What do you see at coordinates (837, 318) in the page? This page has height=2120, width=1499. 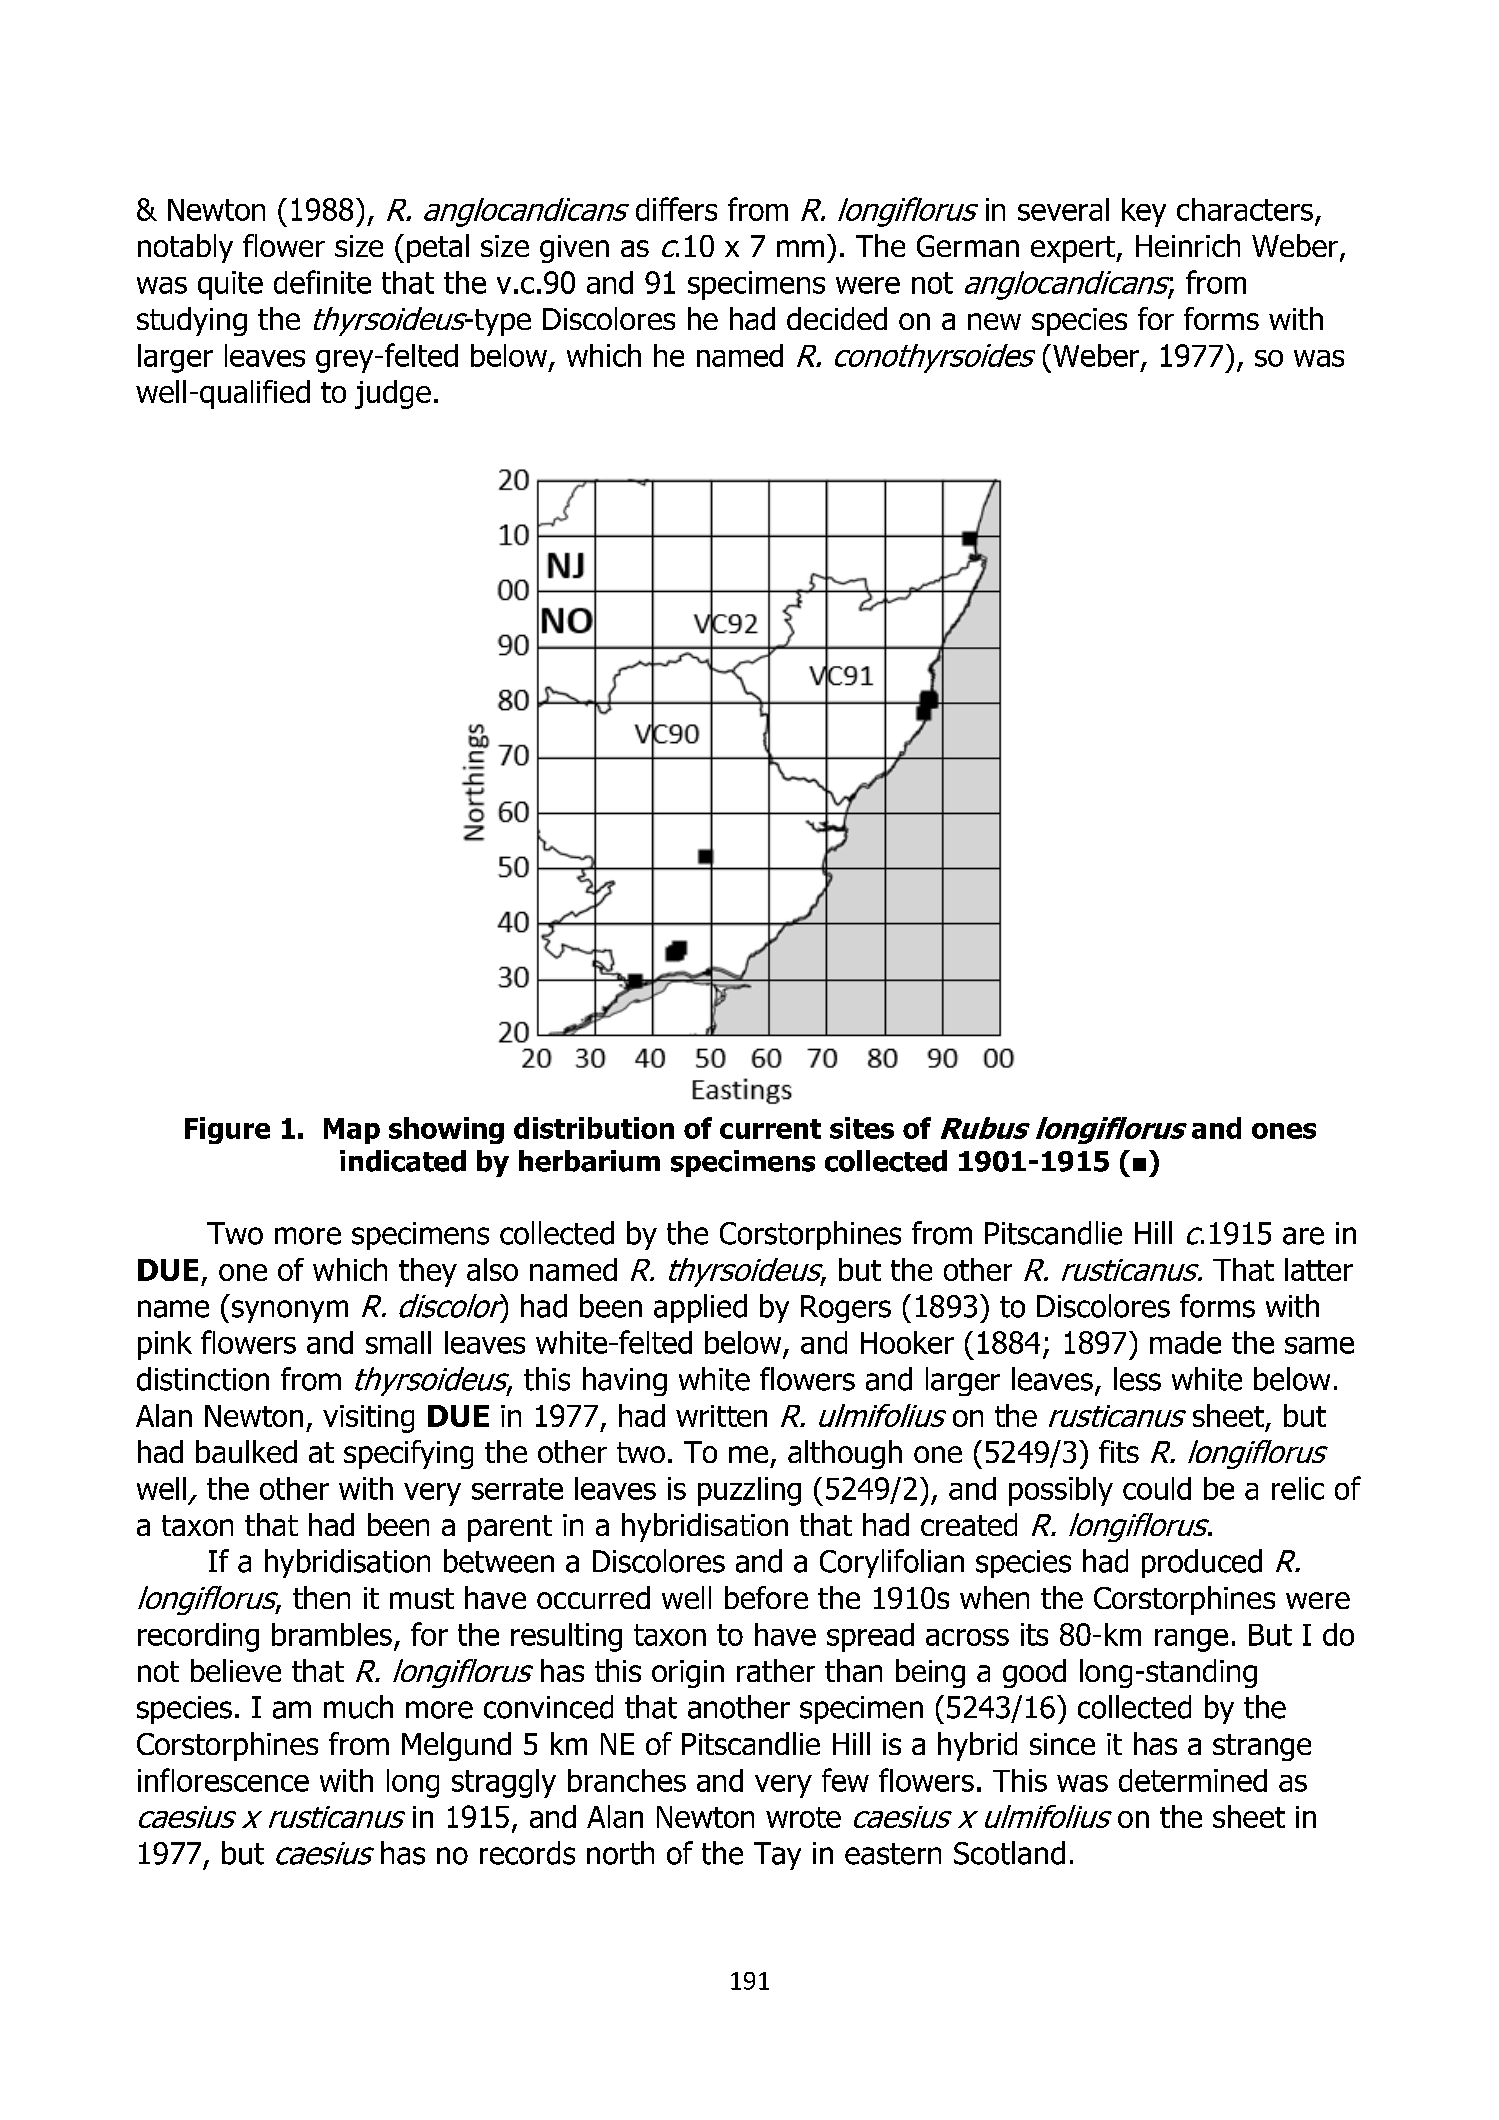 I see `decided` at bounding box center [837, 318].
